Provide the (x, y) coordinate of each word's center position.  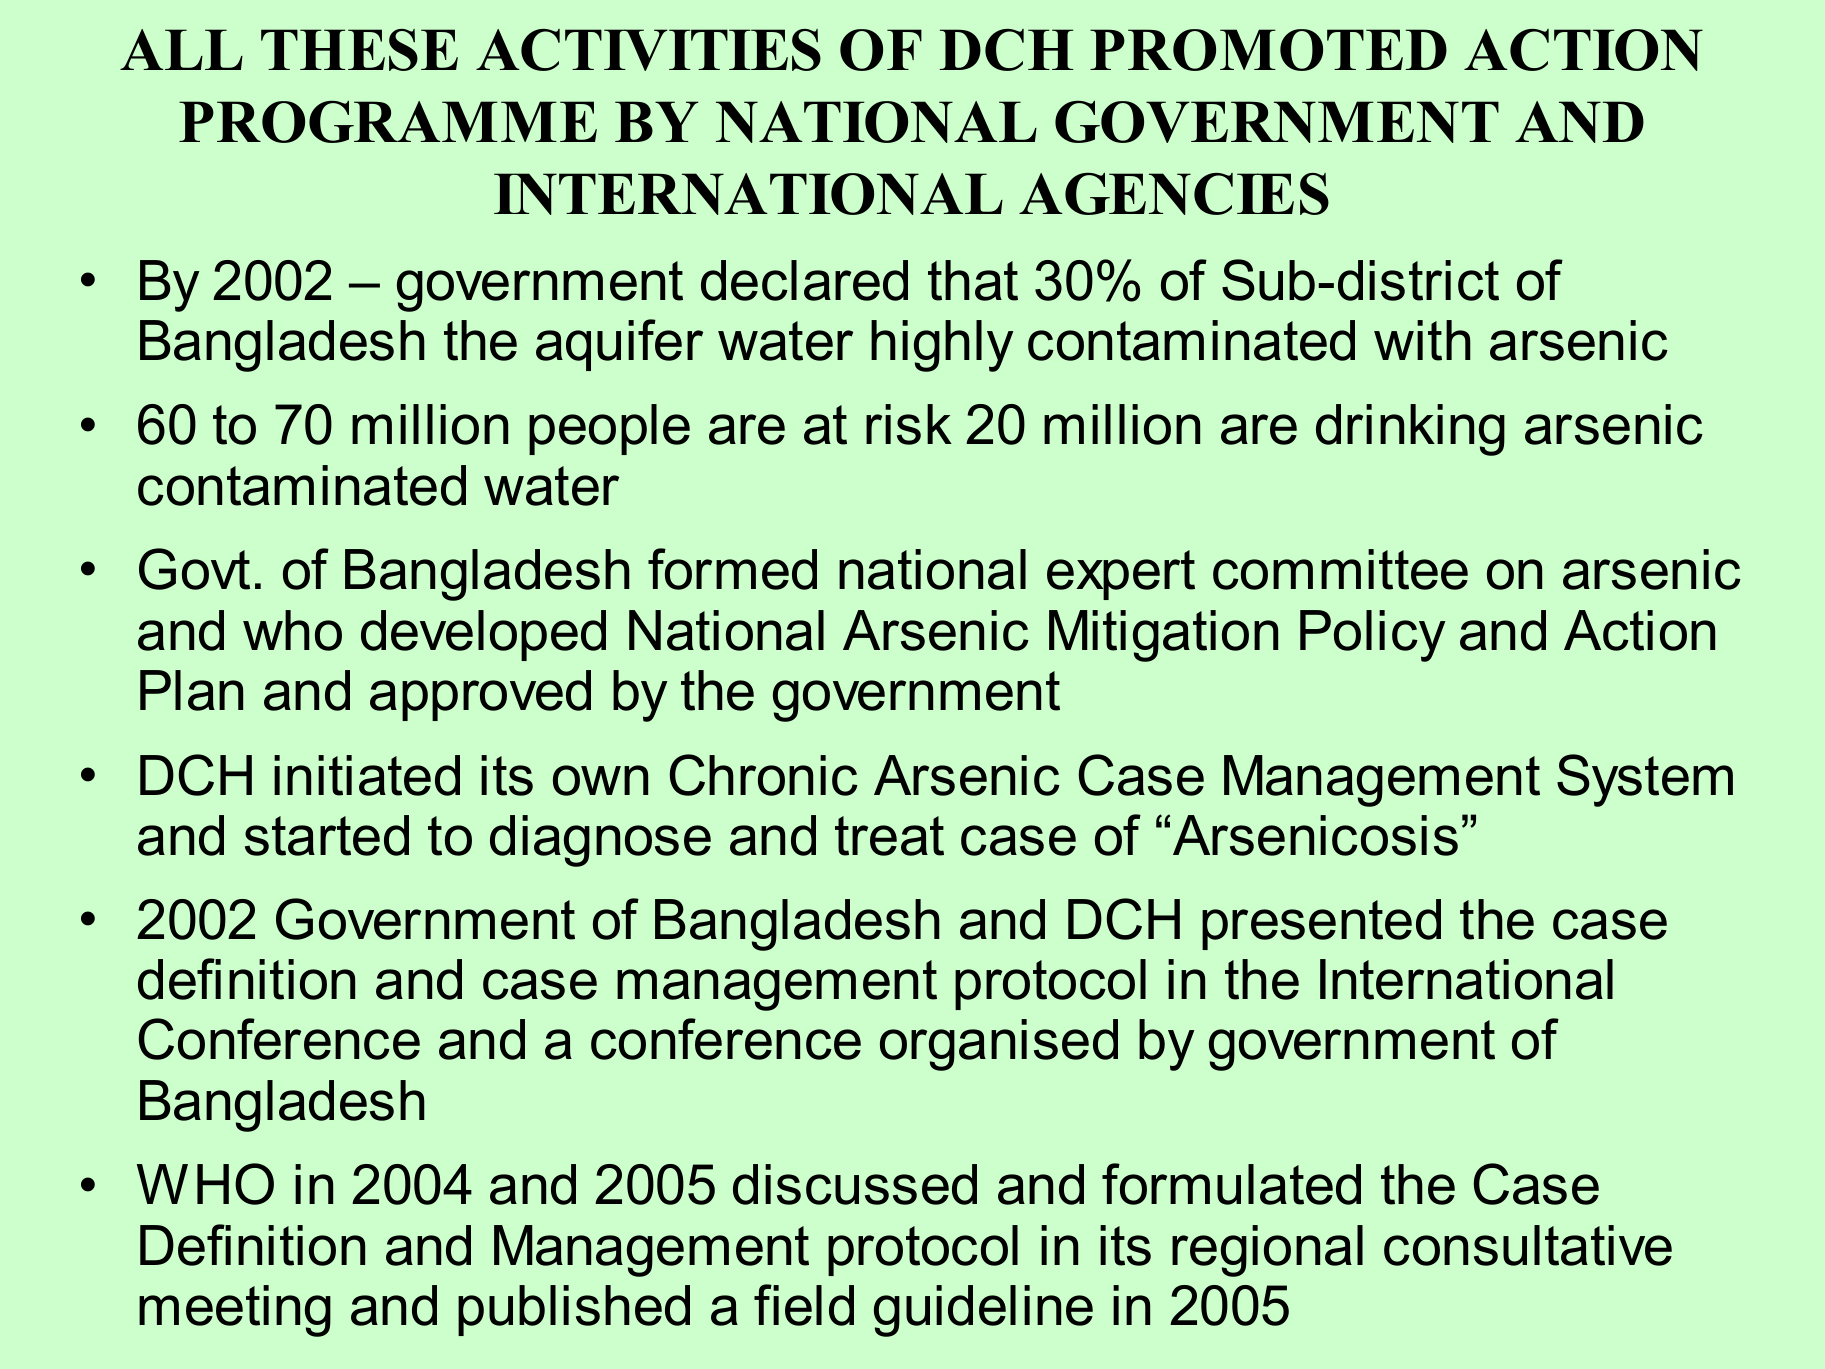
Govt (194, 569)
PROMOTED (1268, 50)
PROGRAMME (388, 122)
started (327, 835)
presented (1321, 924)
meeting (235, 1311)
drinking (1410, 430)
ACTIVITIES (648, 50)
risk (909, 424)
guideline (983, 1311)
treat (889, 836)
